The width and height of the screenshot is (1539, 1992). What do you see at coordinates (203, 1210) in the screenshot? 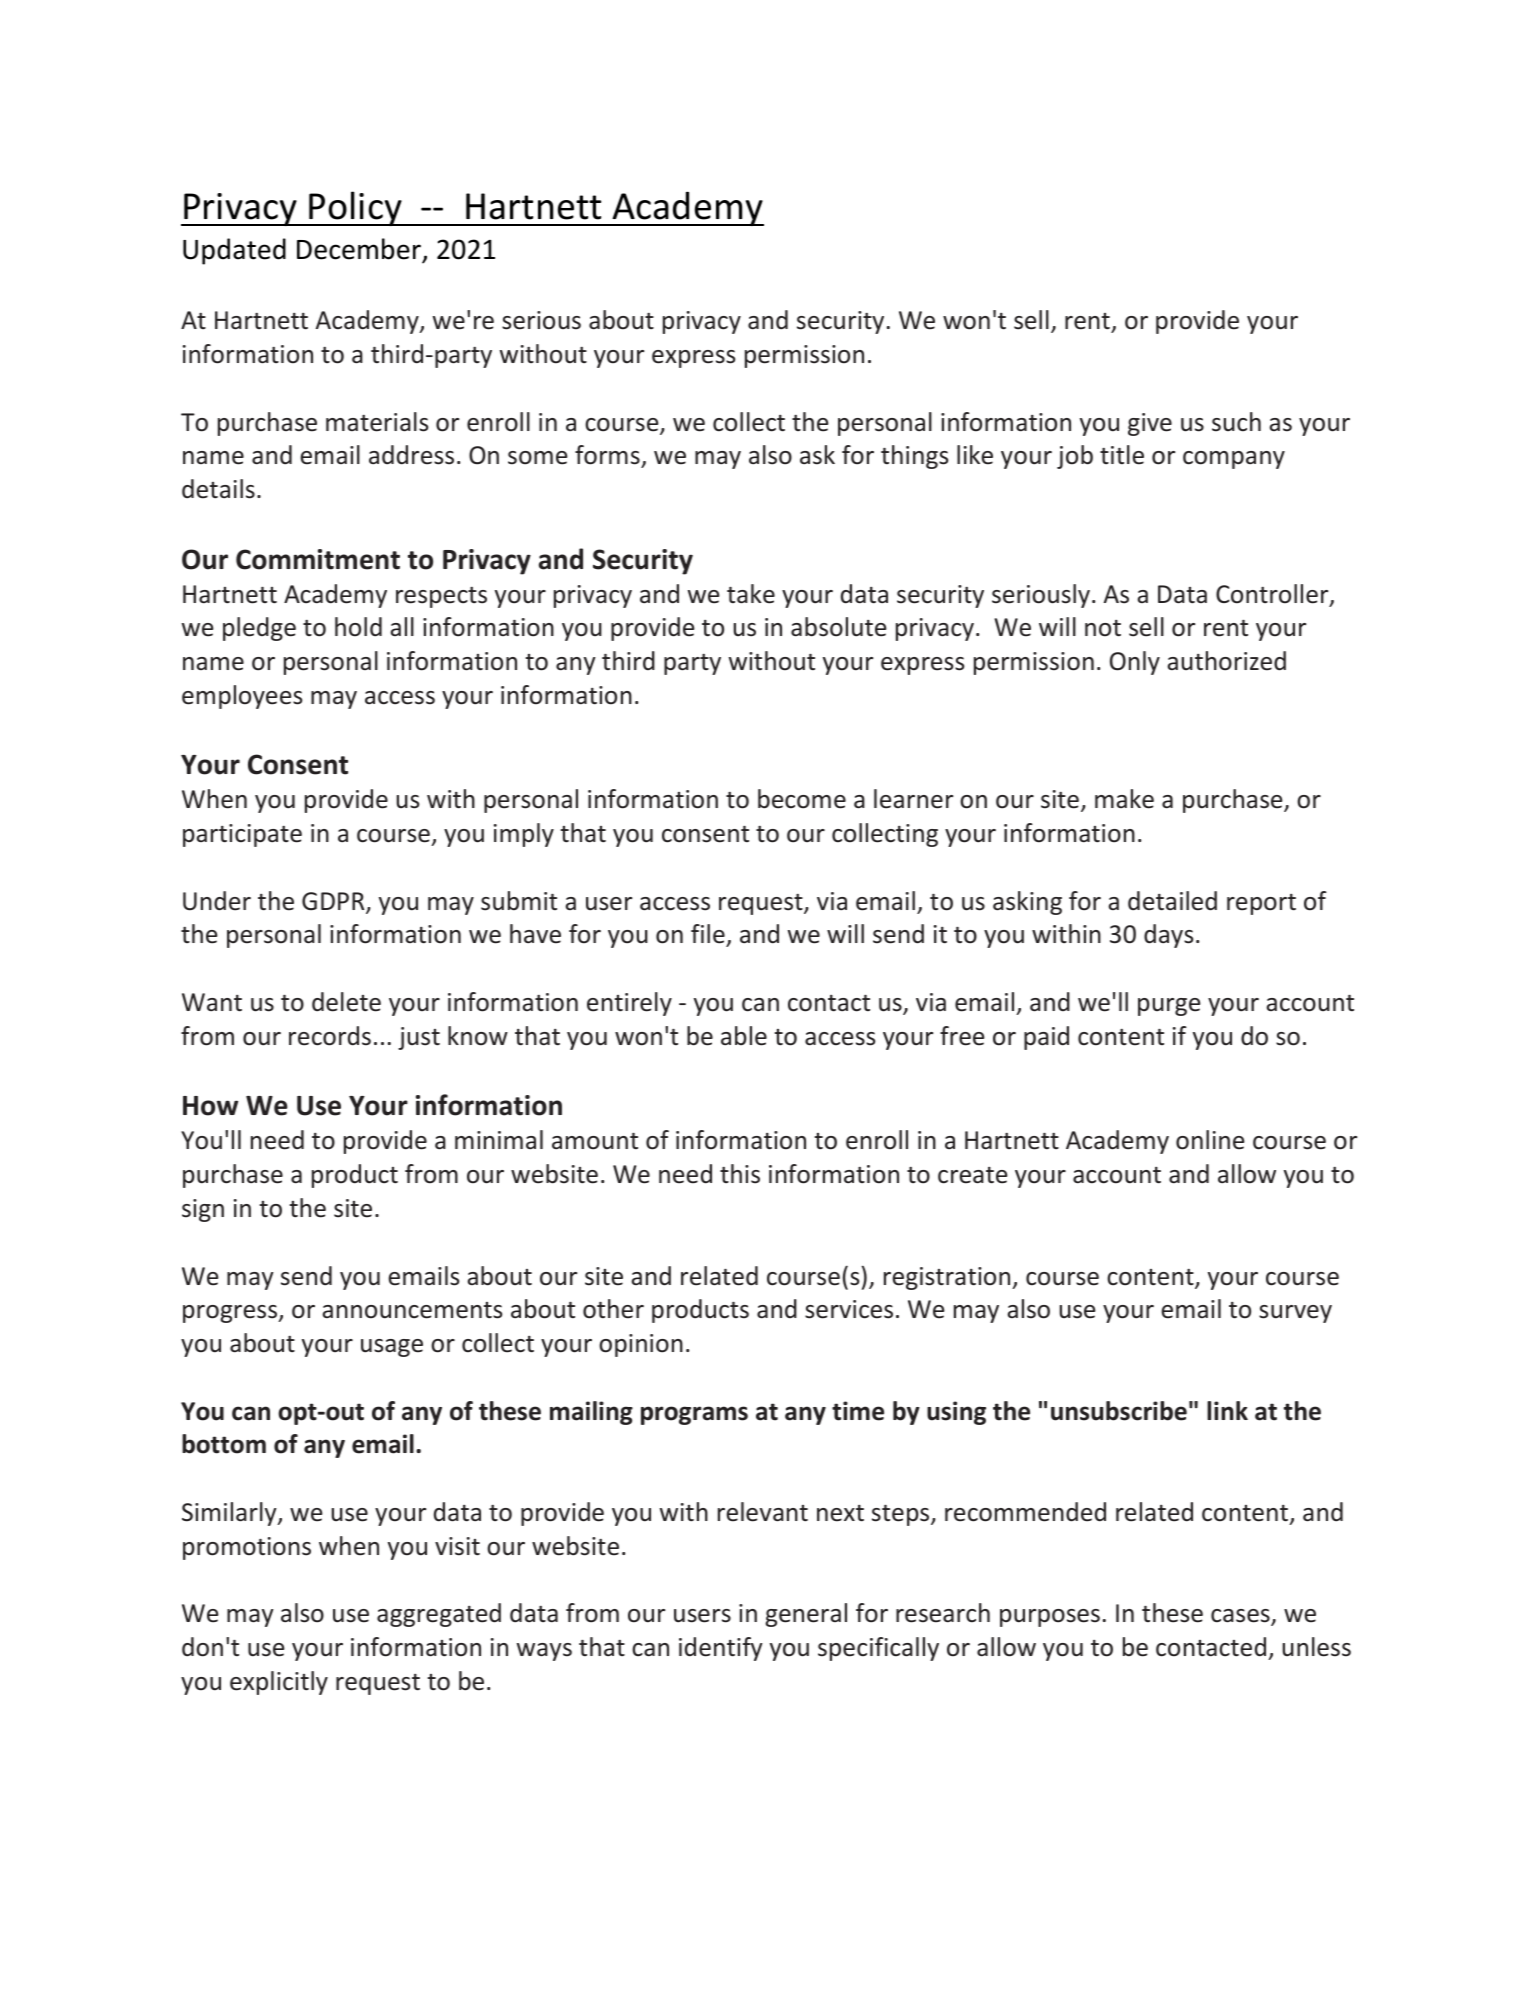
I see `sign` at bounding box center [203, 1210].
